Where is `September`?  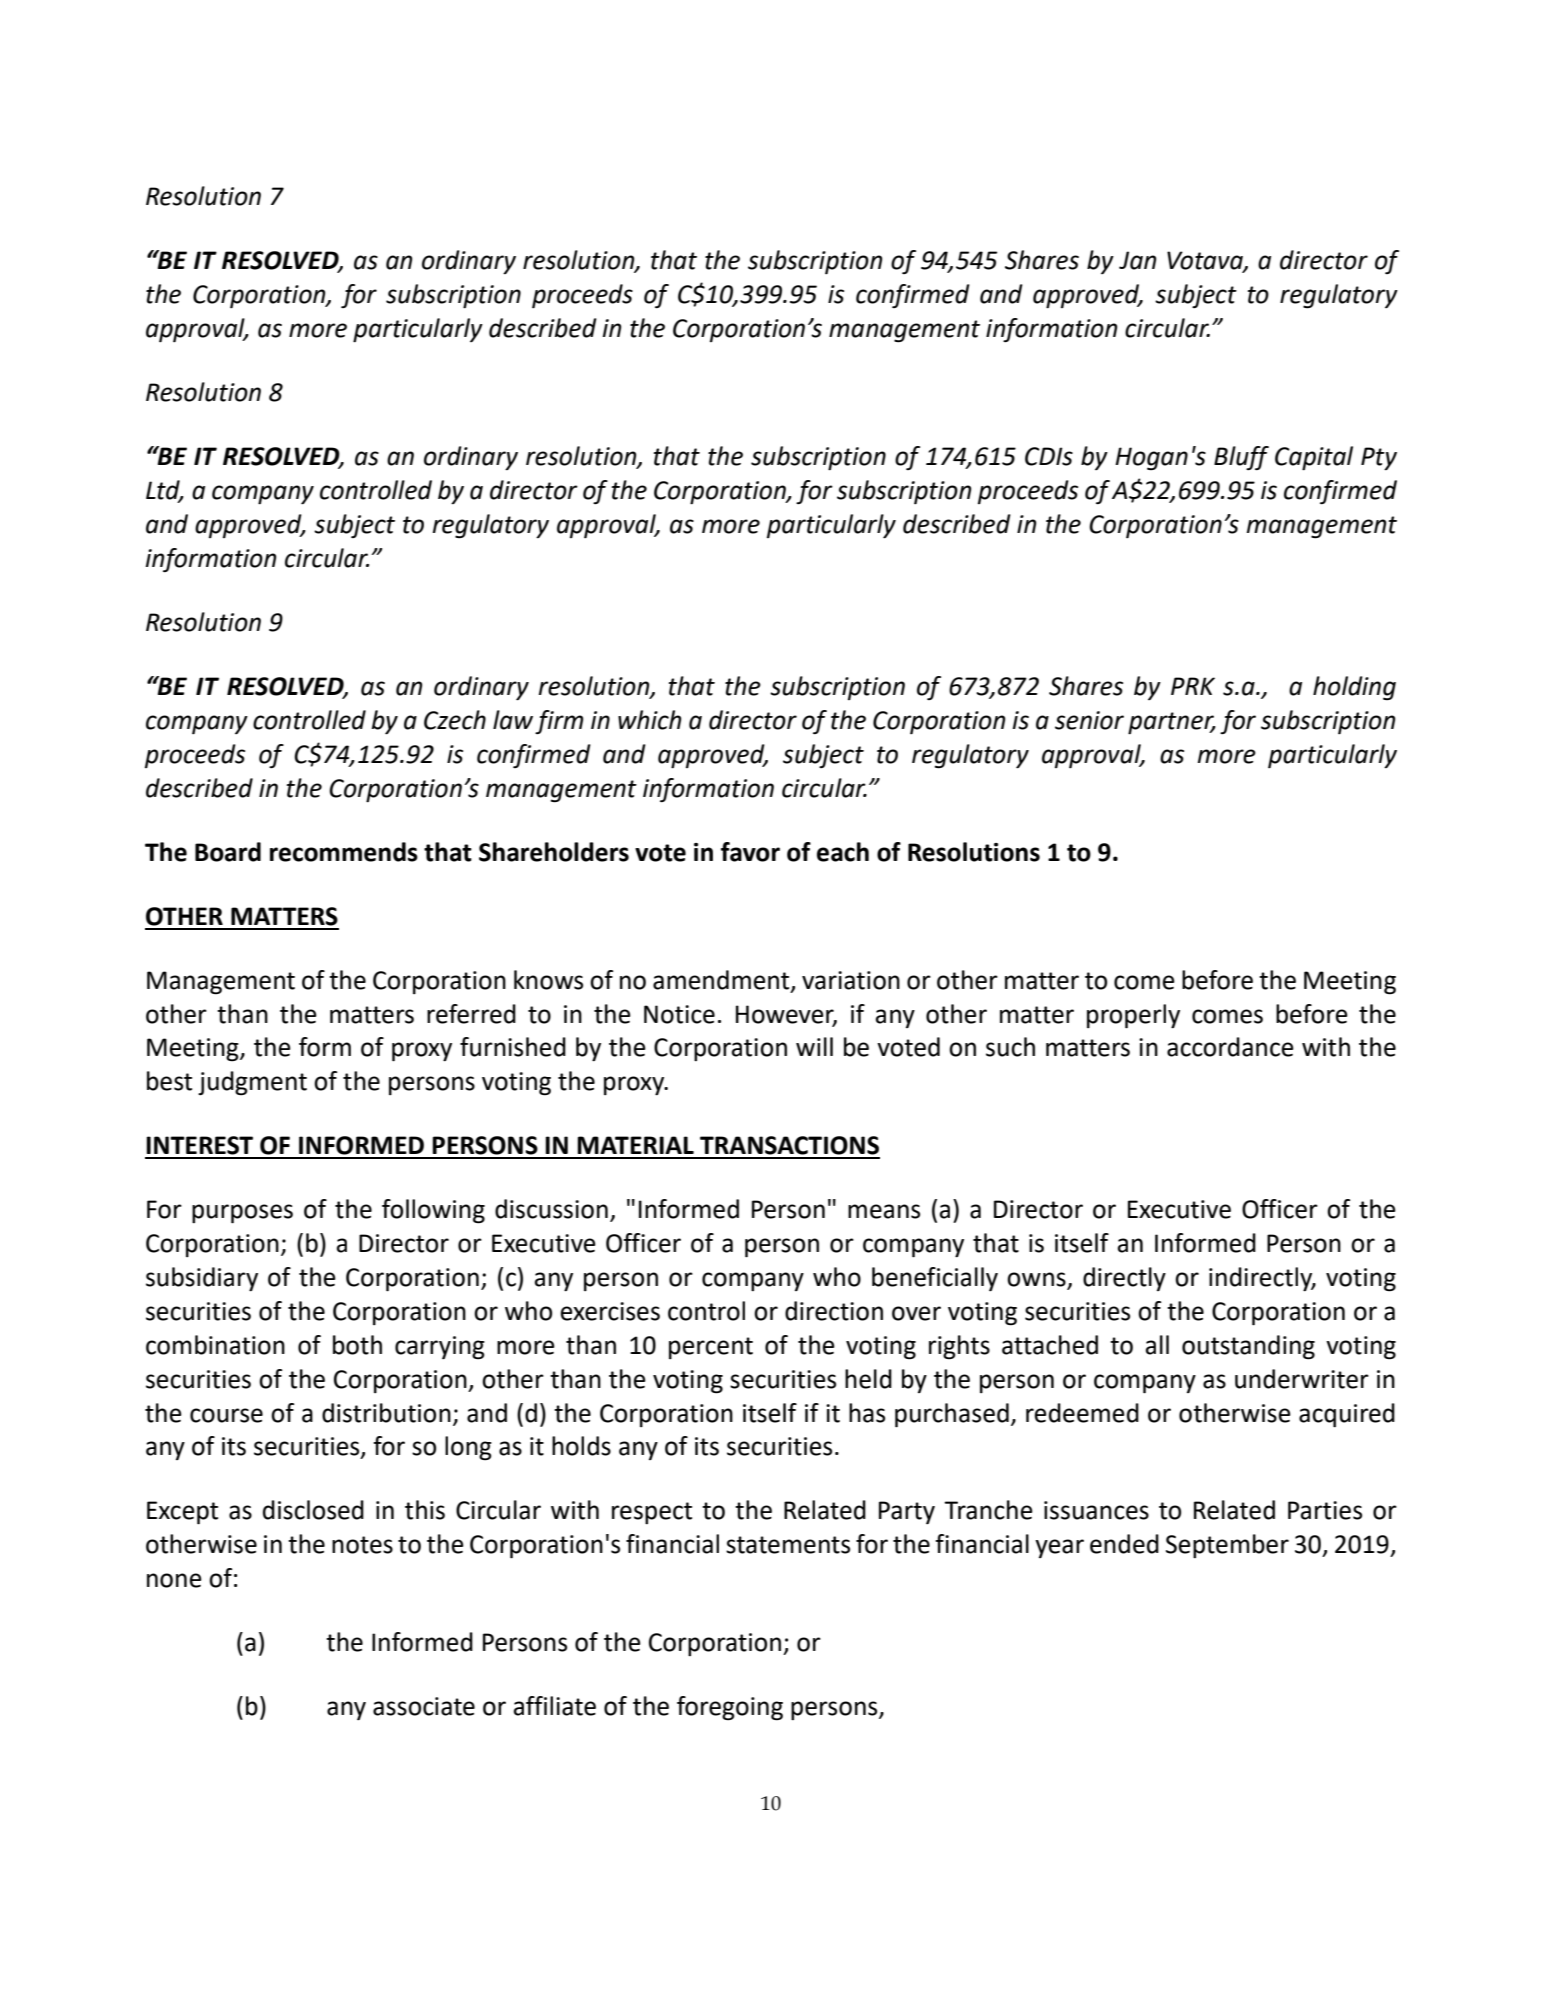 September is located at coordinates (1227, 1546).
